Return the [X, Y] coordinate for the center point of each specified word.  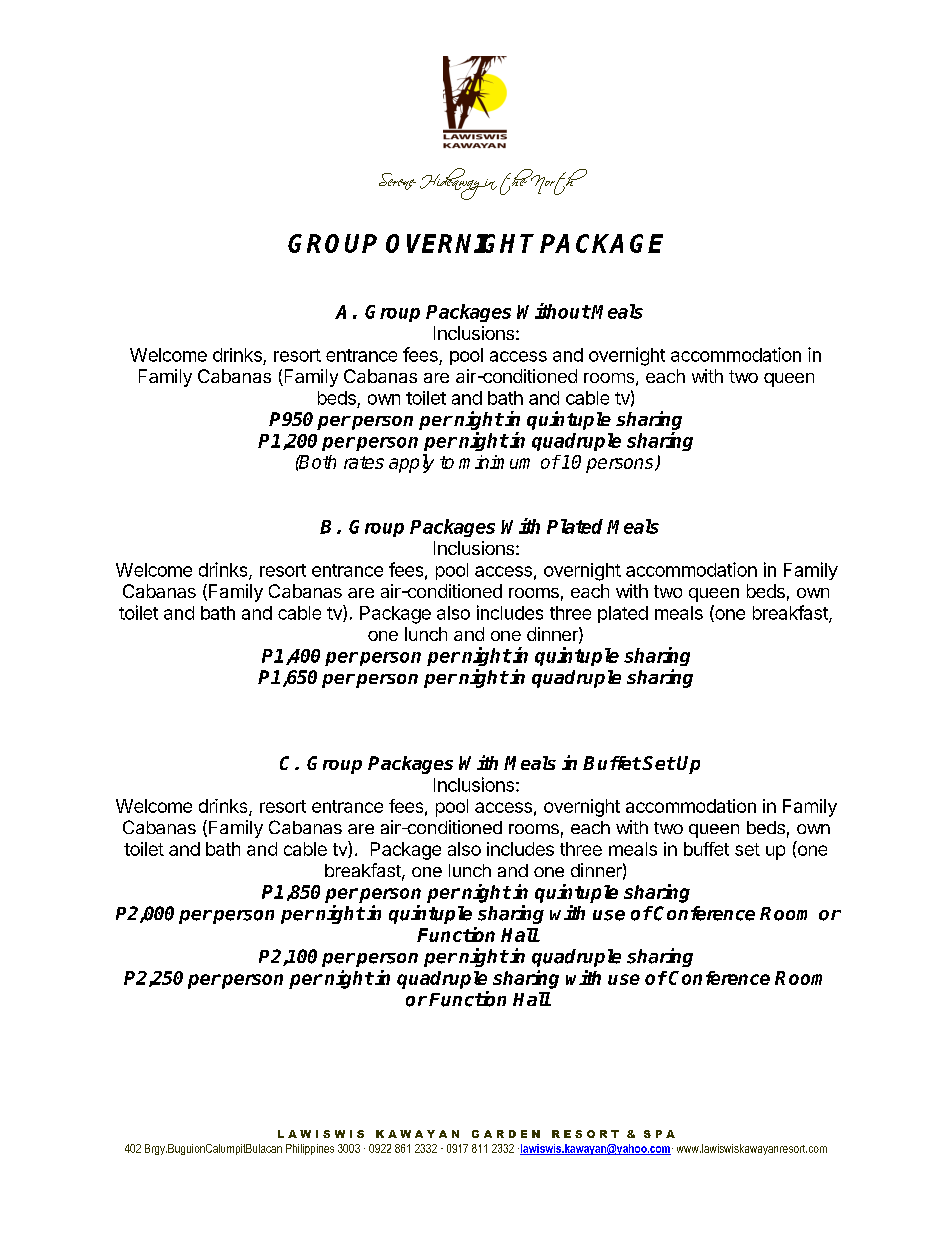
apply [411, 463]
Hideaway [453, 184]
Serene [397, 181]
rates [364, 462]
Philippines [310, 1149]
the [517, 182]
